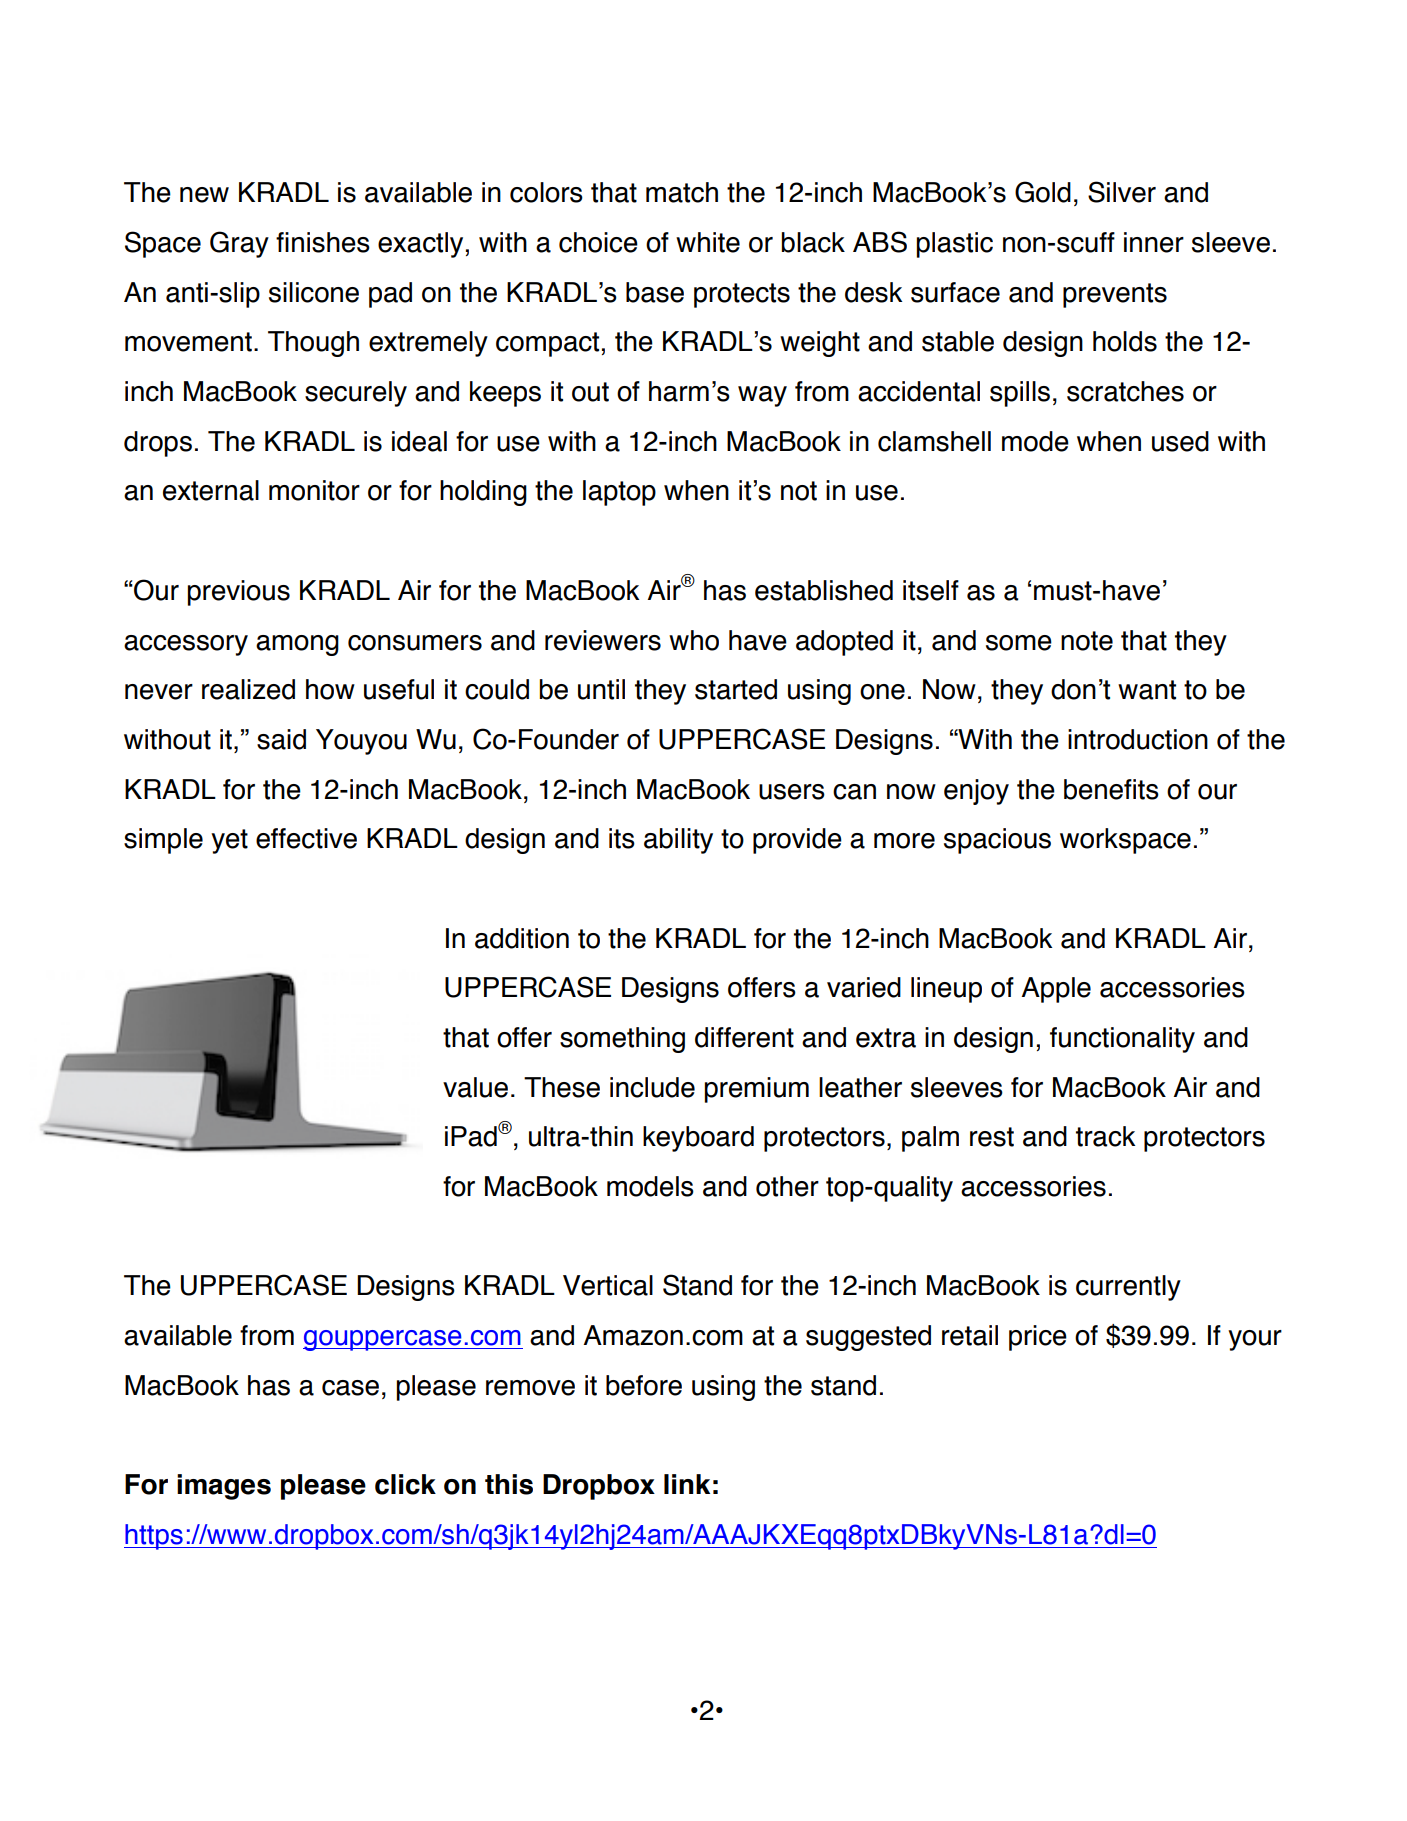 Image resolution: width=1407 pixels, height=1821 pixels. I want to click on functionality, so click(1122, 1040).
